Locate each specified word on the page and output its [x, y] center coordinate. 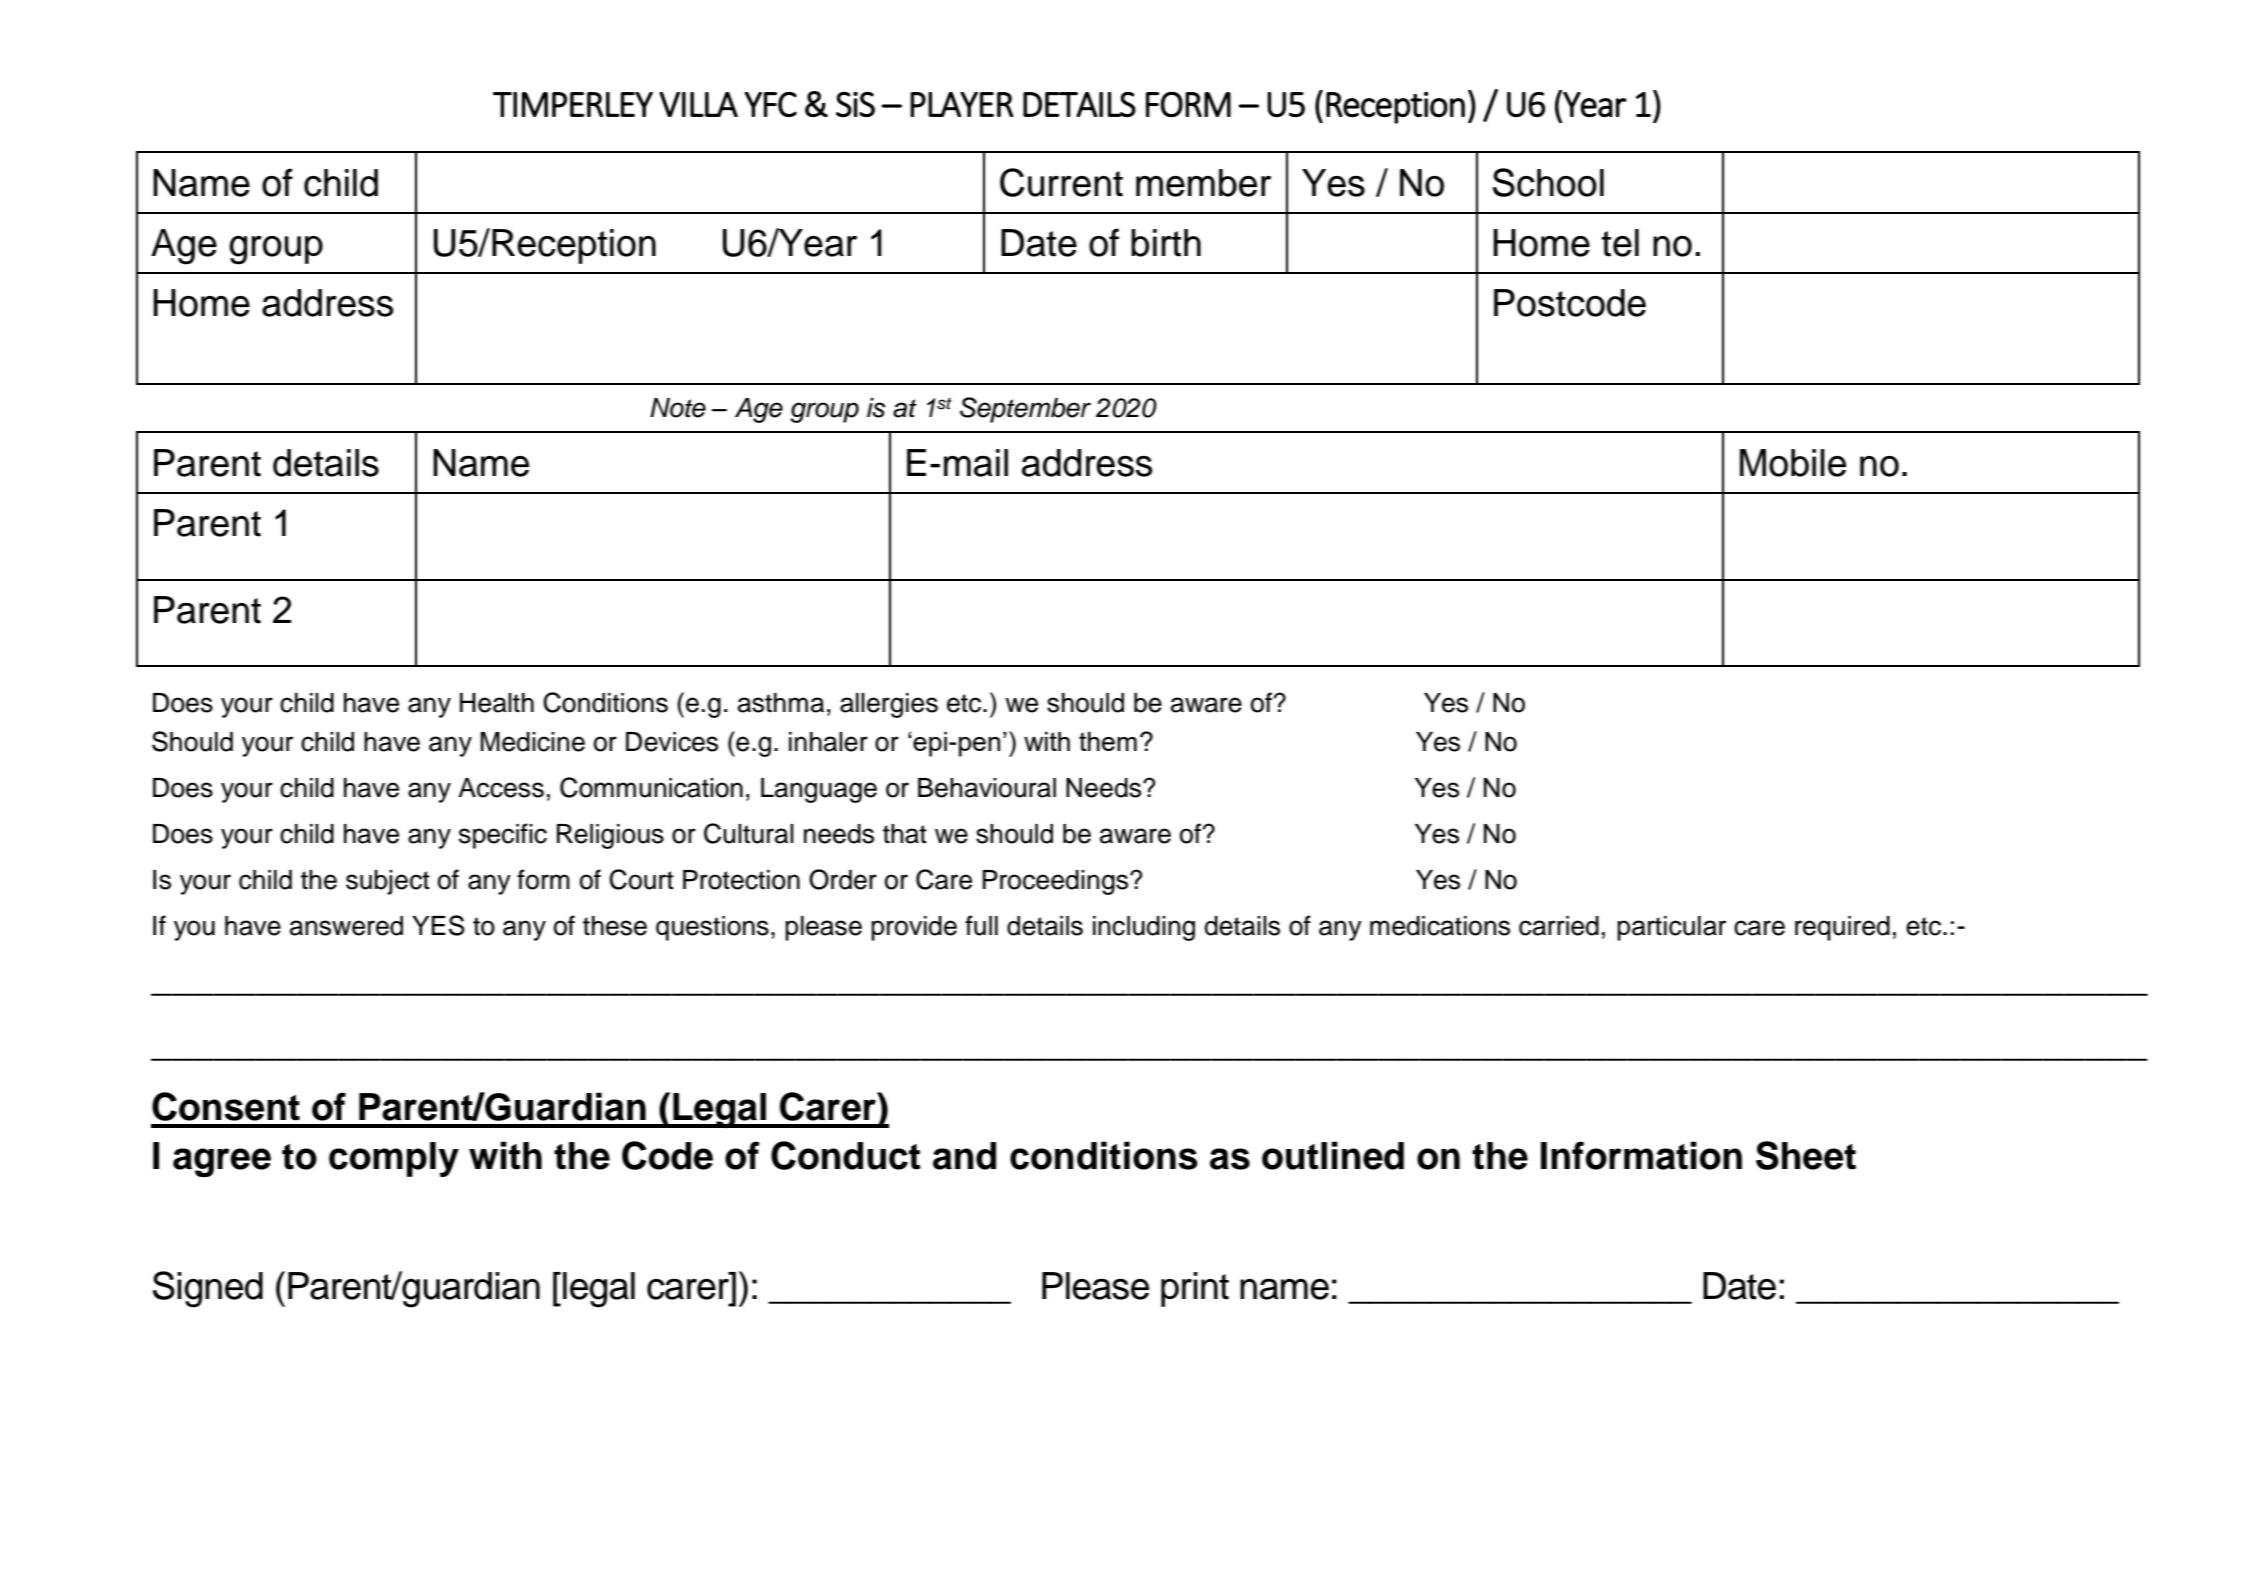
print [1195, 1289]
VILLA [698, 104]
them [1108, 741]
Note [678, 408]
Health [497, 703]
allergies [889, 705]
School [1548, 182]
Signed [208, 1289]
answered [346, 926]
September [1025, 410]
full [981, 925]
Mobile [1793, 463]
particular [1671, 928]
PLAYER [961, 104]
